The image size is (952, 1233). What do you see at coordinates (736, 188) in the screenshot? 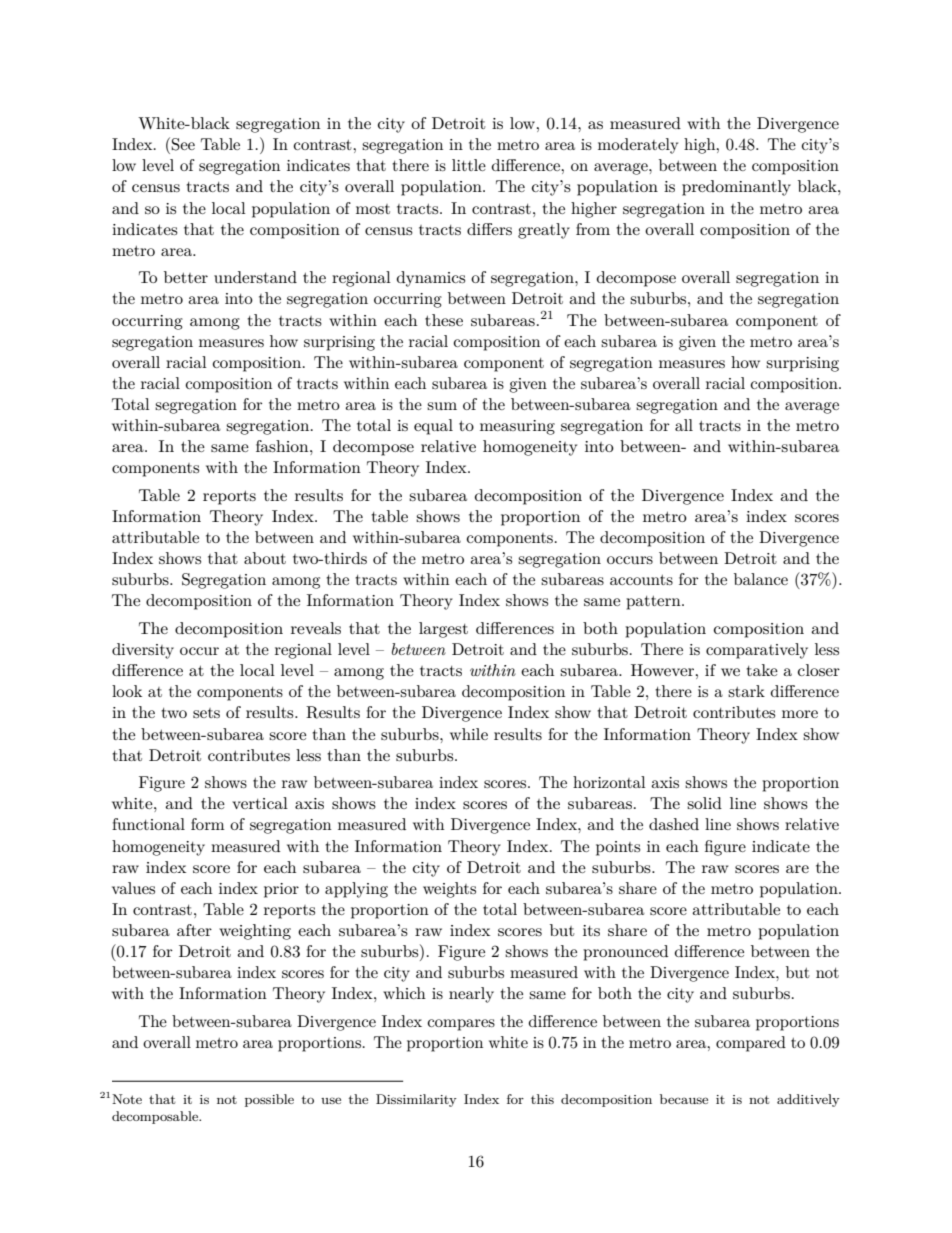
I see `predominantly` at bounding box center [736, 188].
